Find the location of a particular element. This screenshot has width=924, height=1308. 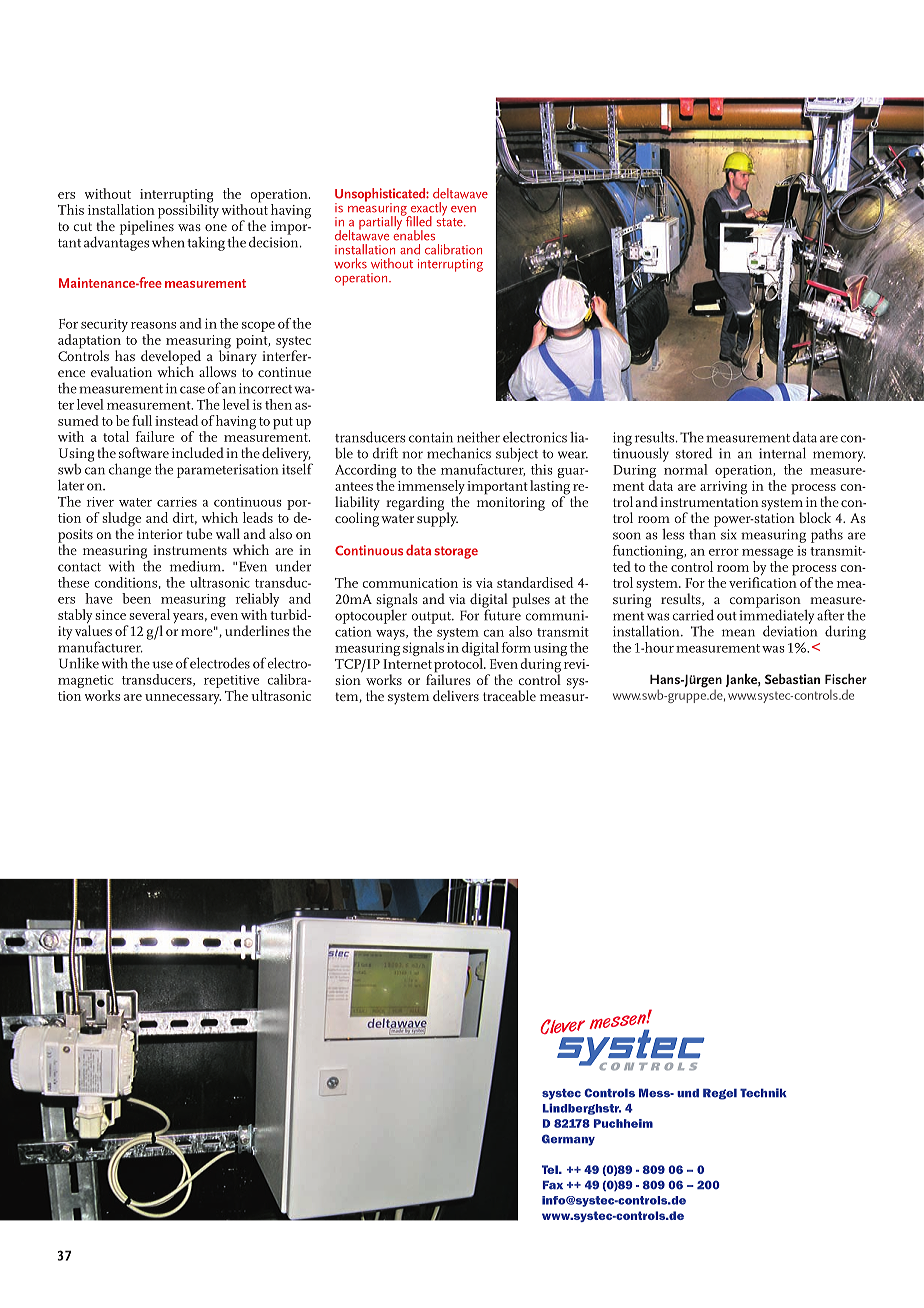

exactly is located at coordinates (427, 210).
